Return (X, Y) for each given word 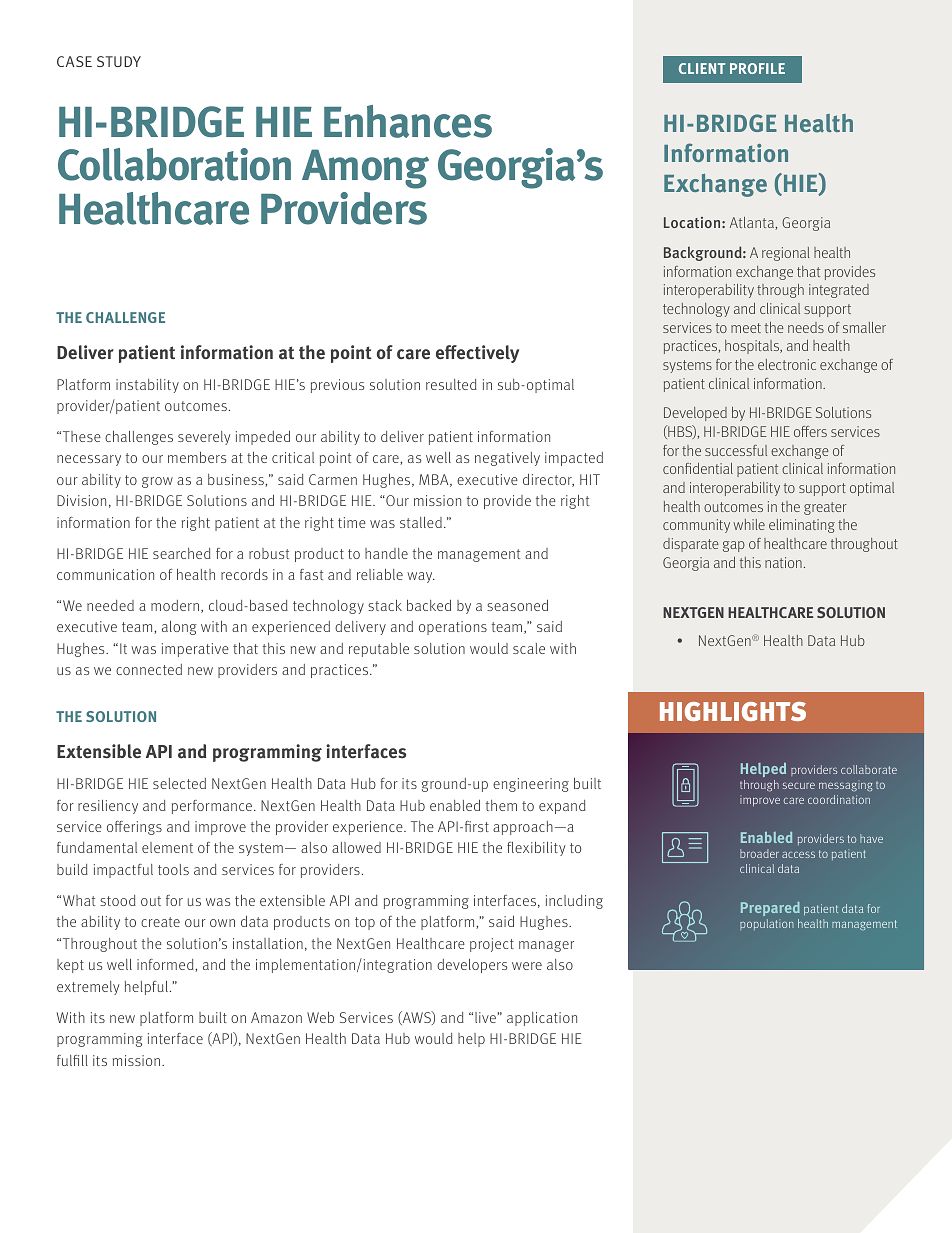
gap (734, 546)
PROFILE (757, 68)
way (421, 577)
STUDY (119, 61)
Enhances (408, 121)
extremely (88, 988)
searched (182, 553)
